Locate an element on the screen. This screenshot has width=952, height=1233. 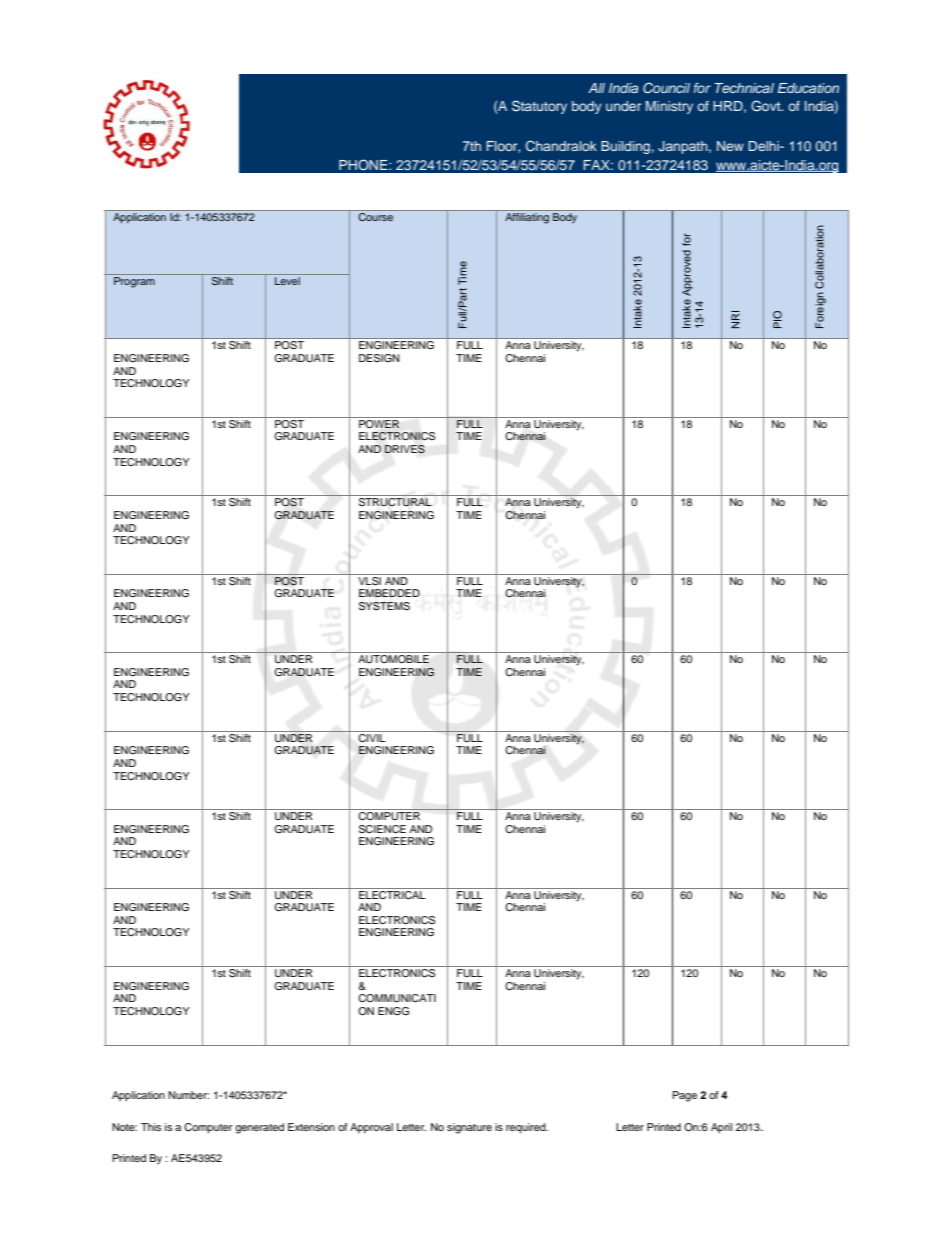
EMBEDDED is located at coordinates (389, 593).
